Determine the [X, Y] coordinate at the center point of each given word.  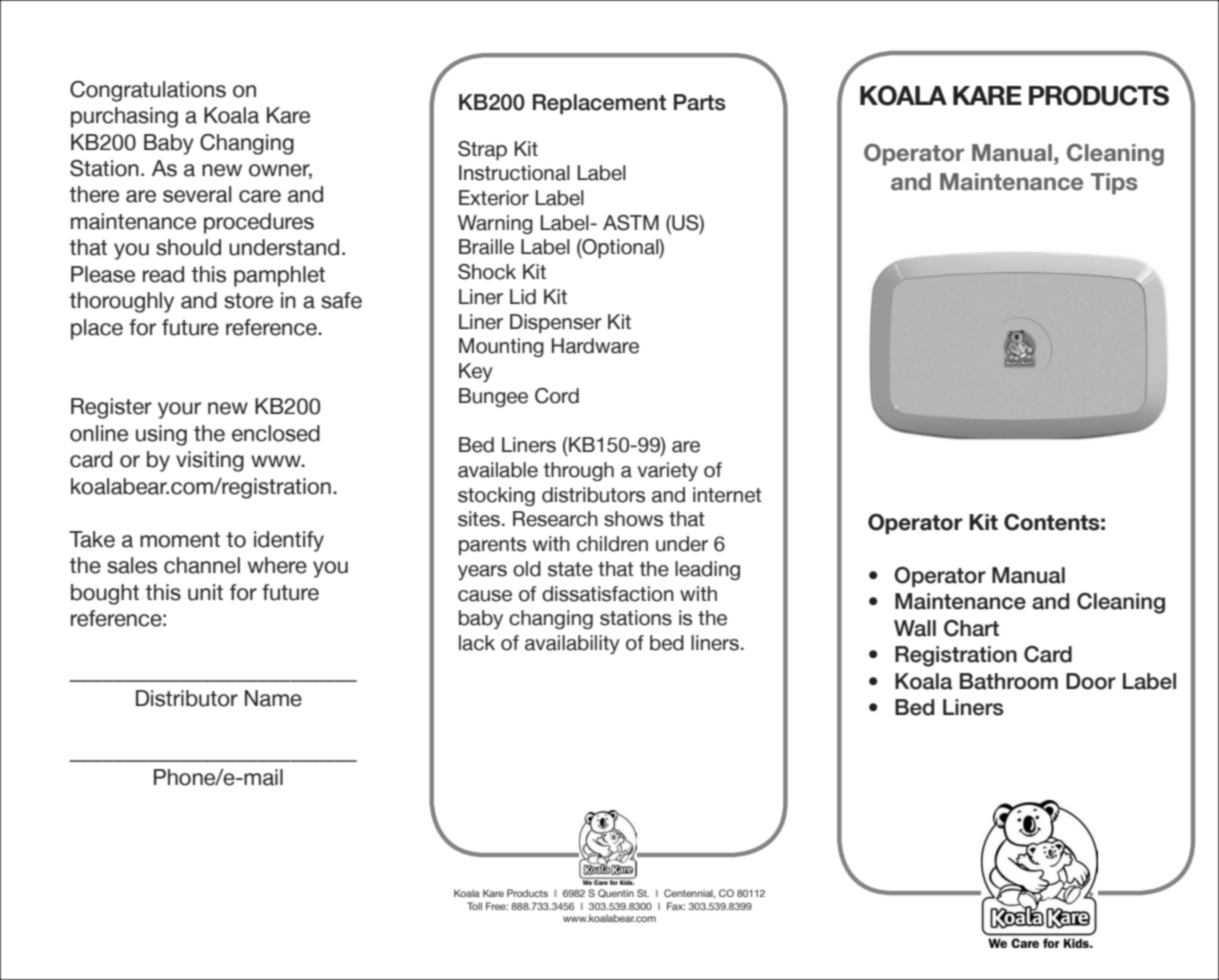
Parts [700, 102]
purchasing [124, 117]
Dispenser [556, 323]
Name [273, 698]
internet [727, 495]
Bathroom [1009, 681]
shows [633, 519]
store [248, 301]
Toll [474, 906]
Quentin [616, 893]
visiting [210, 461]
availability [572, 644]
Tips [1114, 184]
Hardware [595, 346]
